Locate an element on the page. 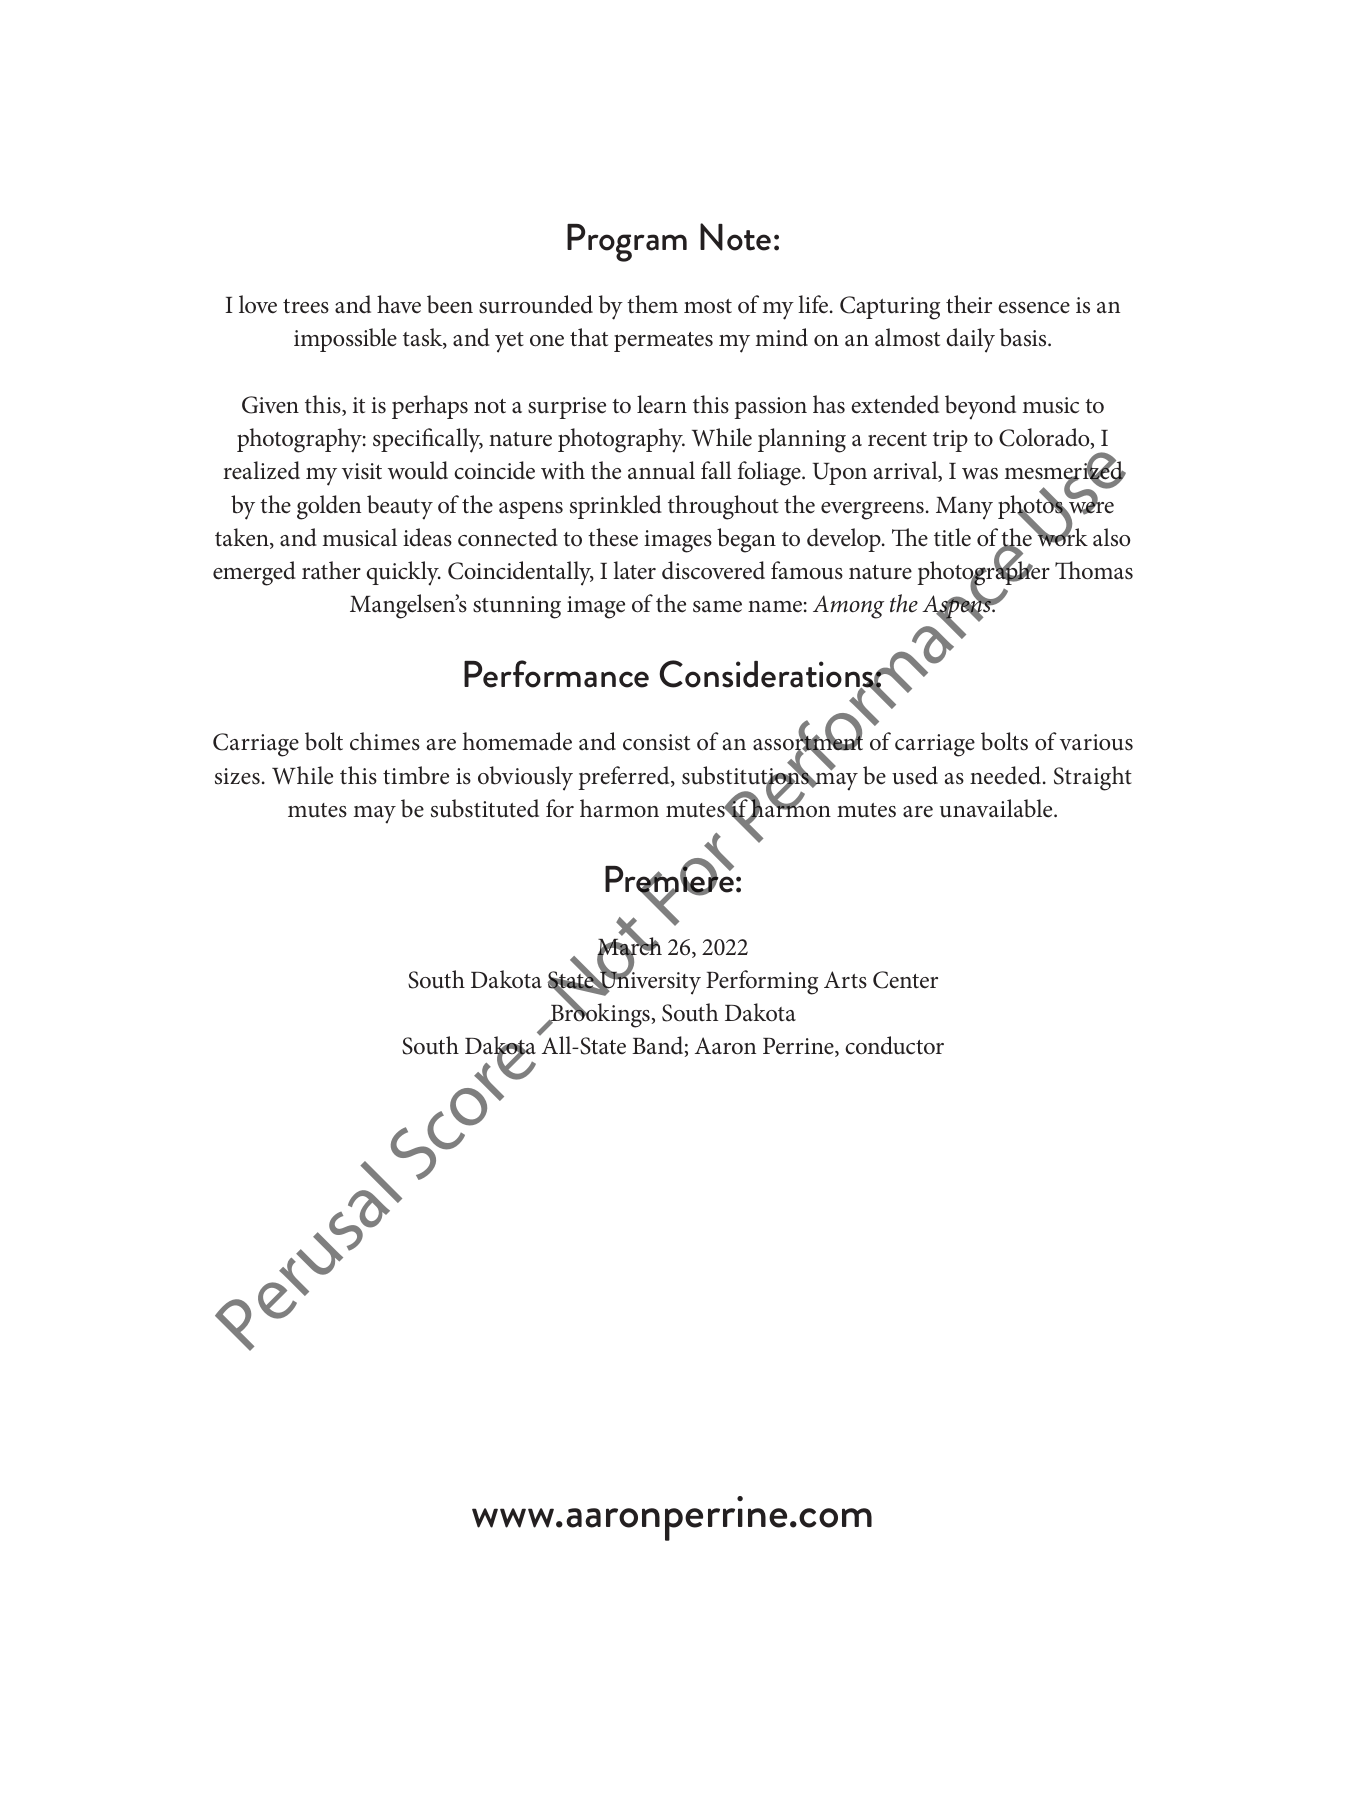 This page has width=1346, height=1795. trees is located at coordinates (306, 306).
